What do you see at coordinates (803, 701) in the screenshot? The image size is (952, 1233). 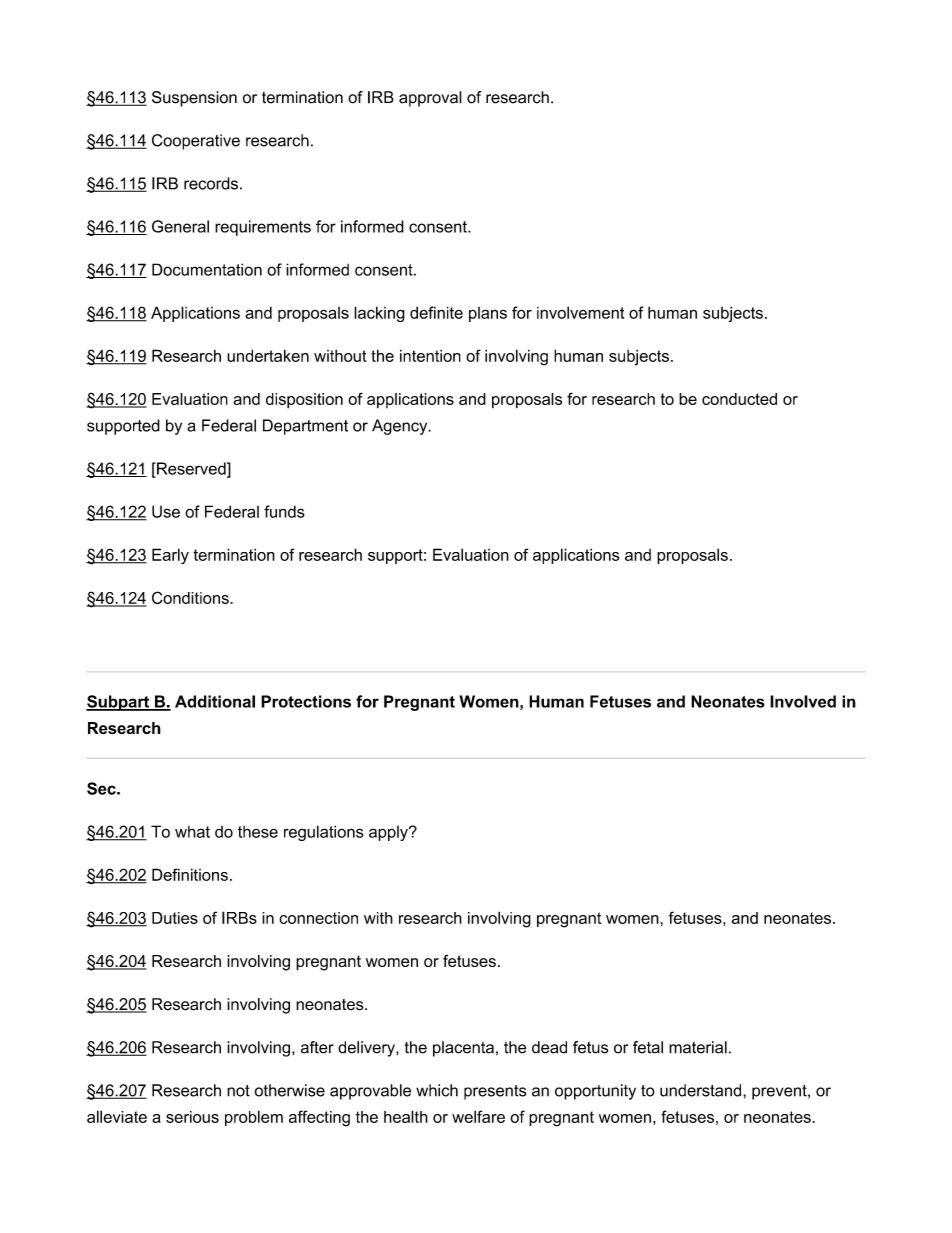 I see `Involved` at bounding box center [803, 701].
